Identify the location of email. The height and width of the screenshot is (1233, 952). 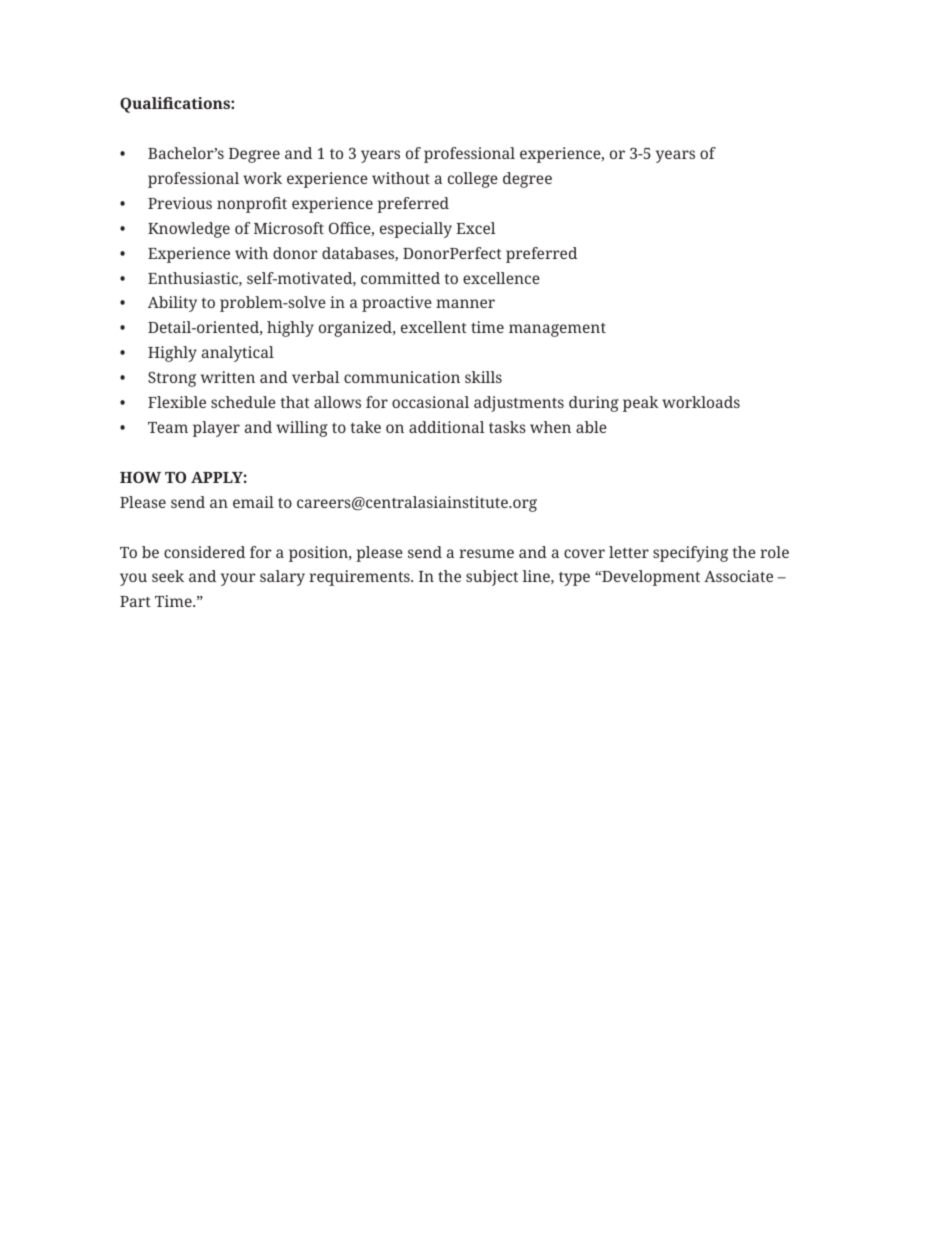
(253, 502).
